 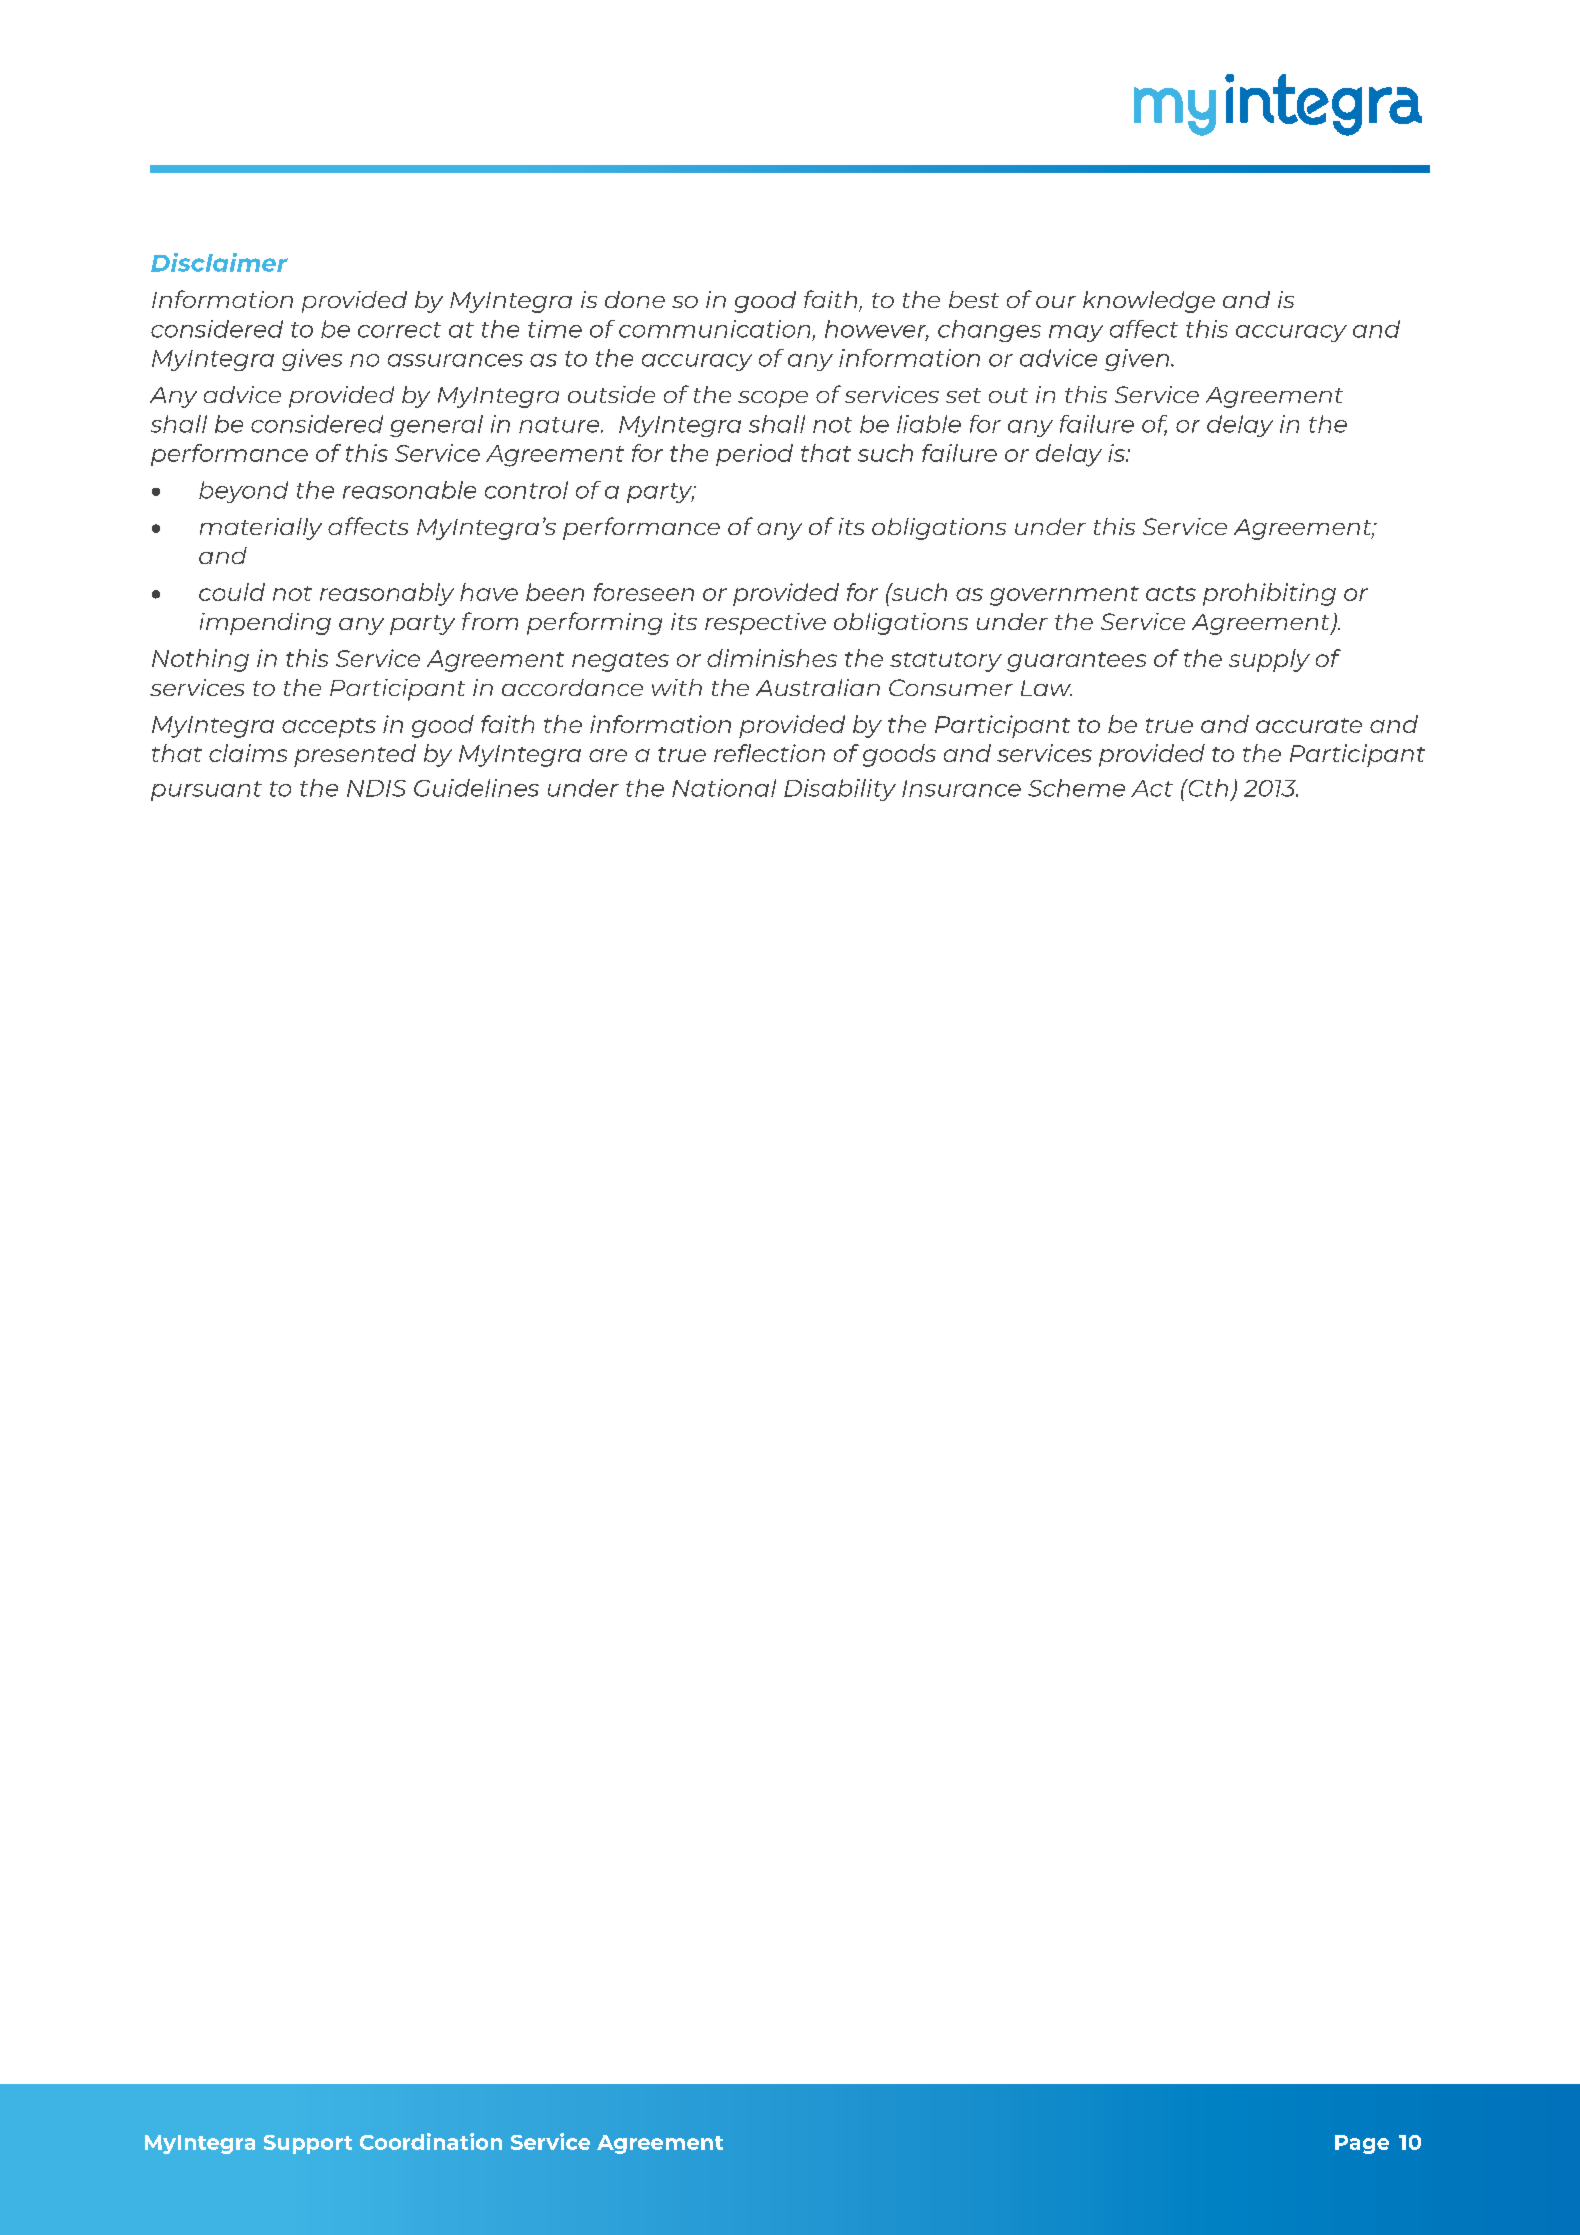 I want to click on communication, so click(x=714, y=329).
